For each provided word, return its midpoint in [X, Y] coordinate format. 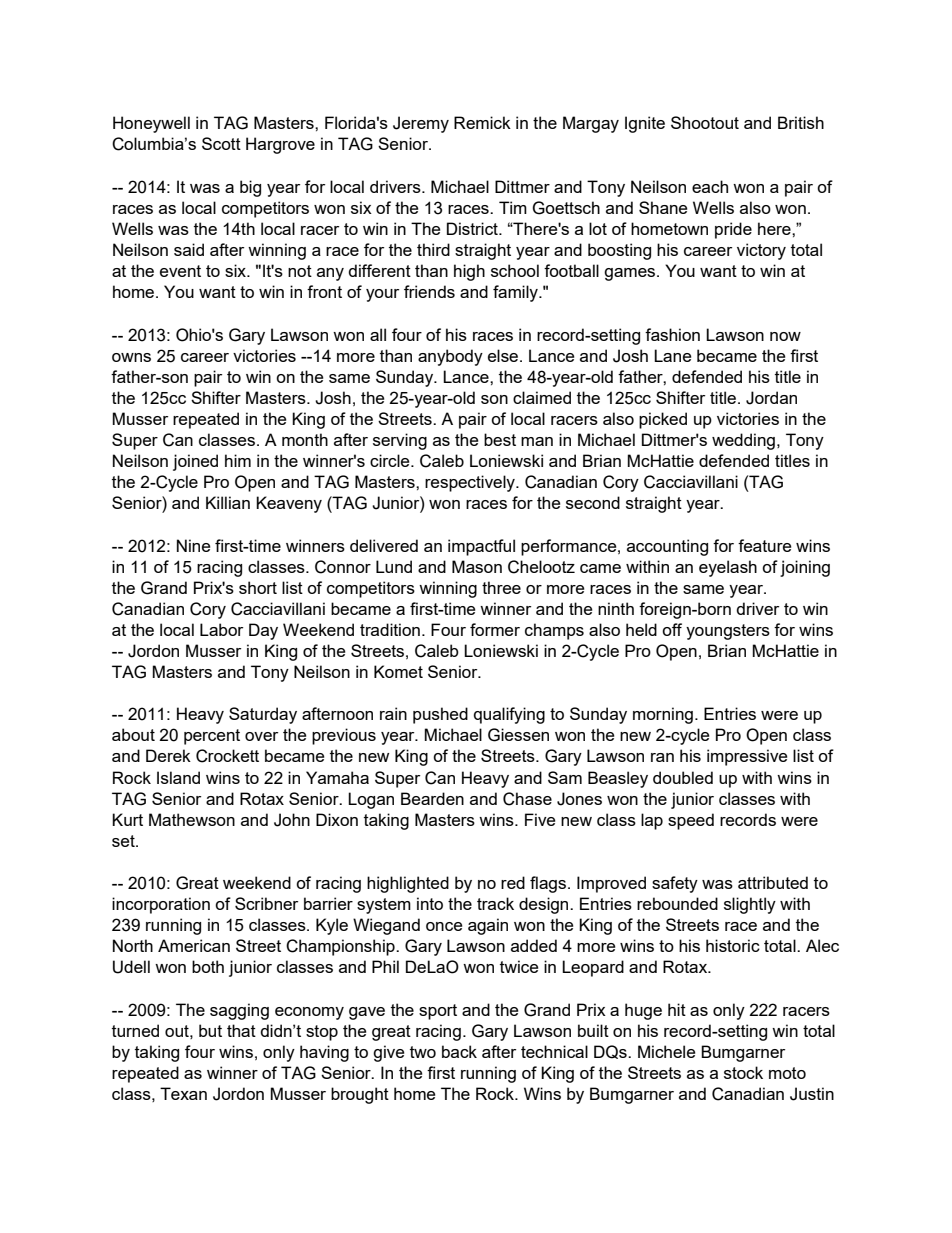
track [495, 903]
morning [663, 715]
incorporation [161, 905]
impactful [481, 547]
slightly [750, 905]
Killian [228, 502]
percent [212, 737]
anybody [450, 357]
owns [131, 357]
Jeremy [421, 124]
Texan [183, 1093]
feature [764, 545]
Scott [221, 143]
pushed [440, 715]
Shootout [705, 122]
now [785, 336]
